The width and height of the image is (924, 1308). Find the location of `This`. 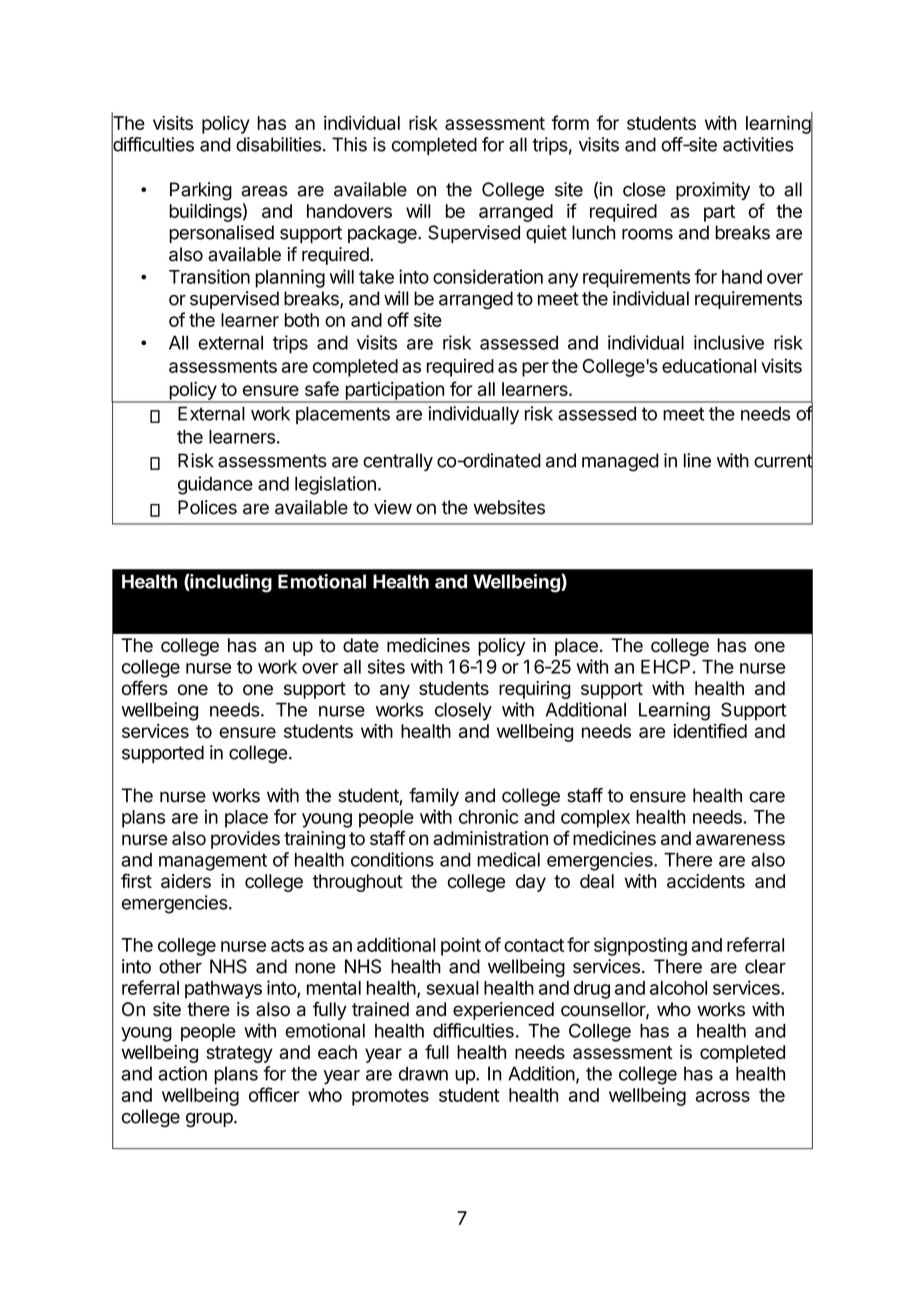

This is located at coordinates (349, 144).
